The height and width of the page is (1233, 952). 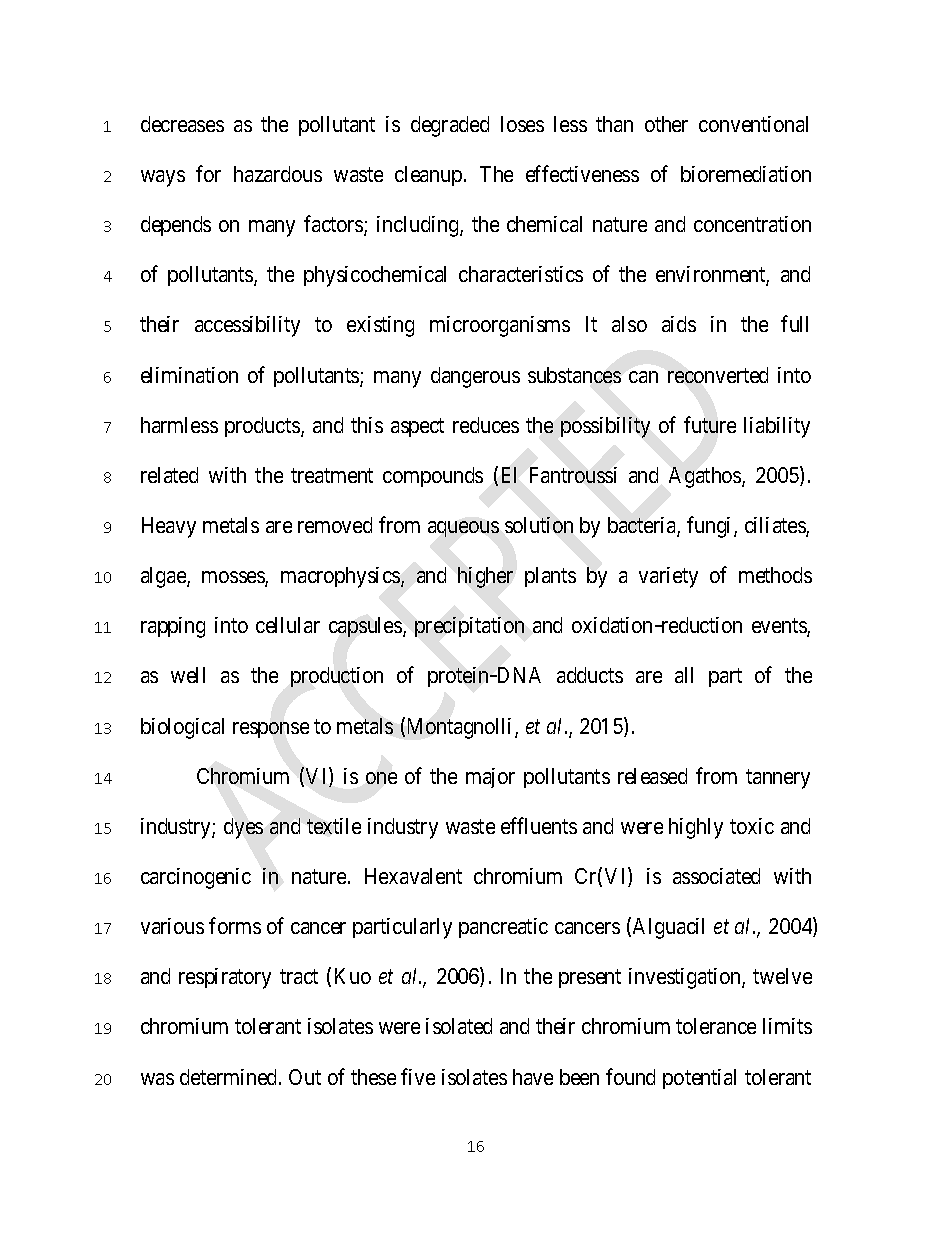 What do you see at coordinates (668, 577) in the page?
I see `variety` at bounding box center [668, 577].
